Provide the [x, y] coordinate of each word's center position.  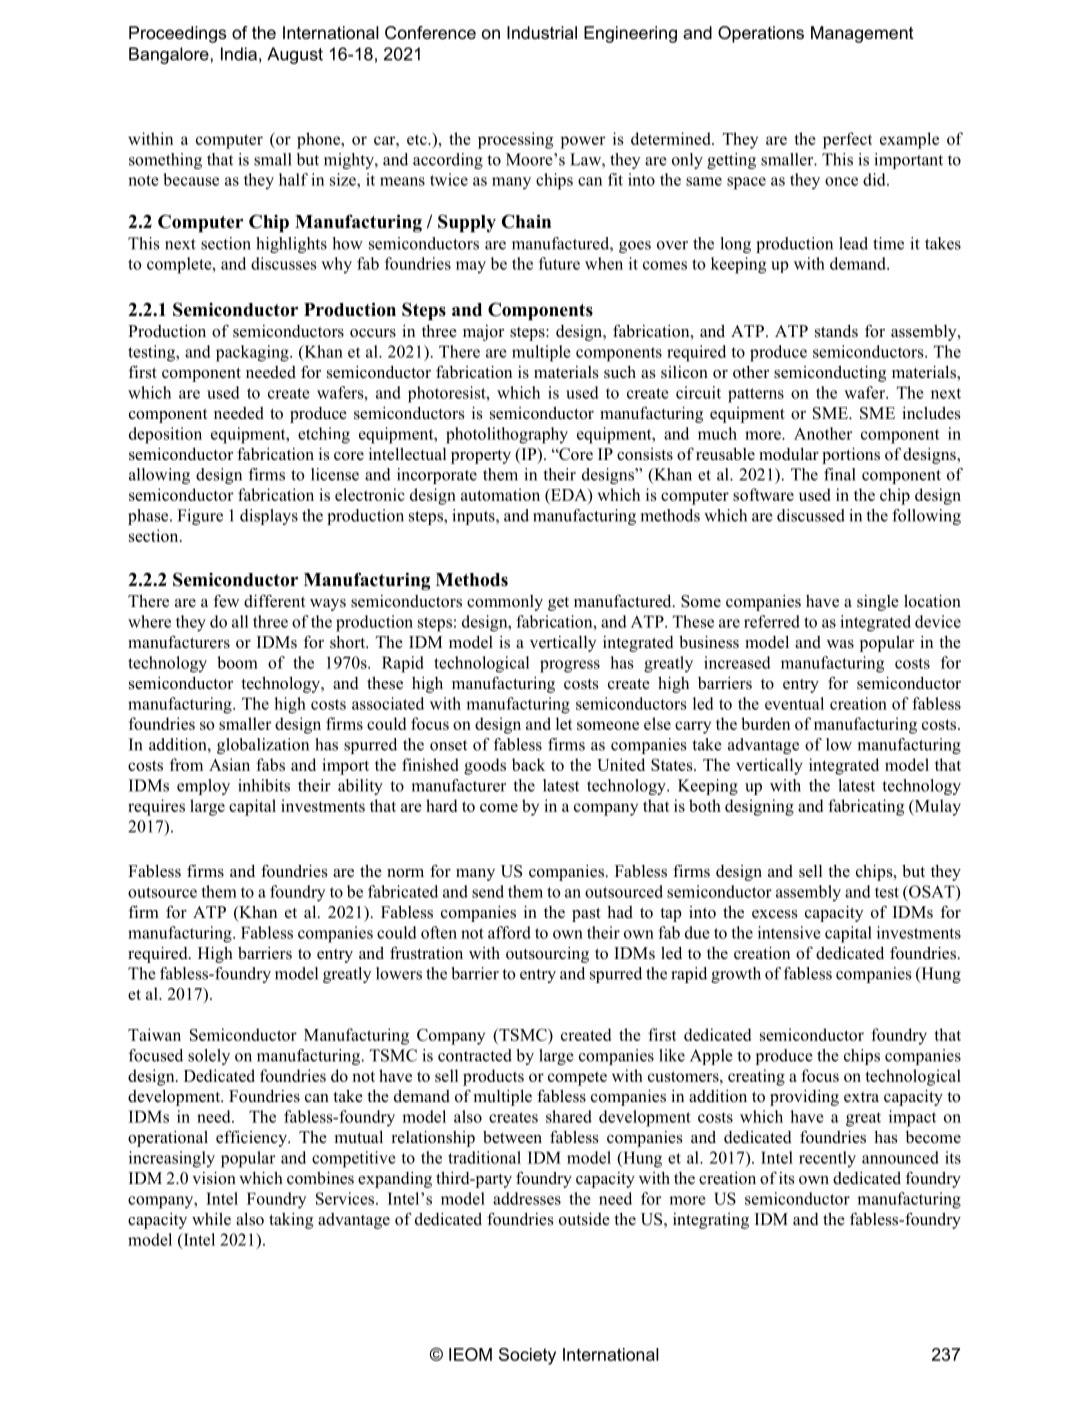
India [239, 54]
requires [156, 807]
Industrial [542, 32]
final [840, 474]
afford [509, 932]
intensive [789, 932]
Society [527, 1356]
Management [862, 34]
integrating [711, 1221]
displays [269, 517]
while [211, 1219]
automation [500, 494]
